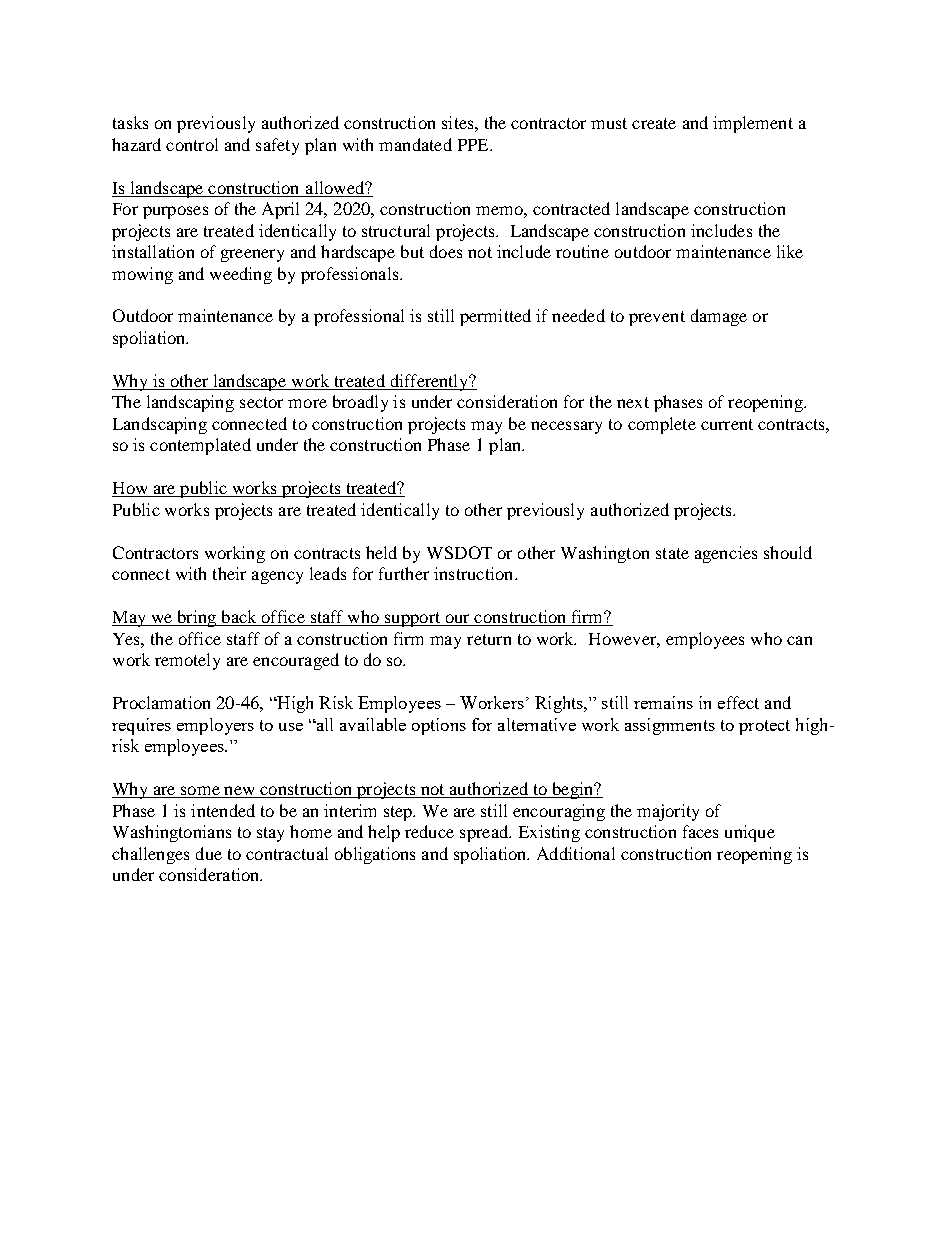 The height and width of the screenshot is (1233, 952). Describe the element at coordinates (192, 144) in the screenshot. I see `control` at that location.
